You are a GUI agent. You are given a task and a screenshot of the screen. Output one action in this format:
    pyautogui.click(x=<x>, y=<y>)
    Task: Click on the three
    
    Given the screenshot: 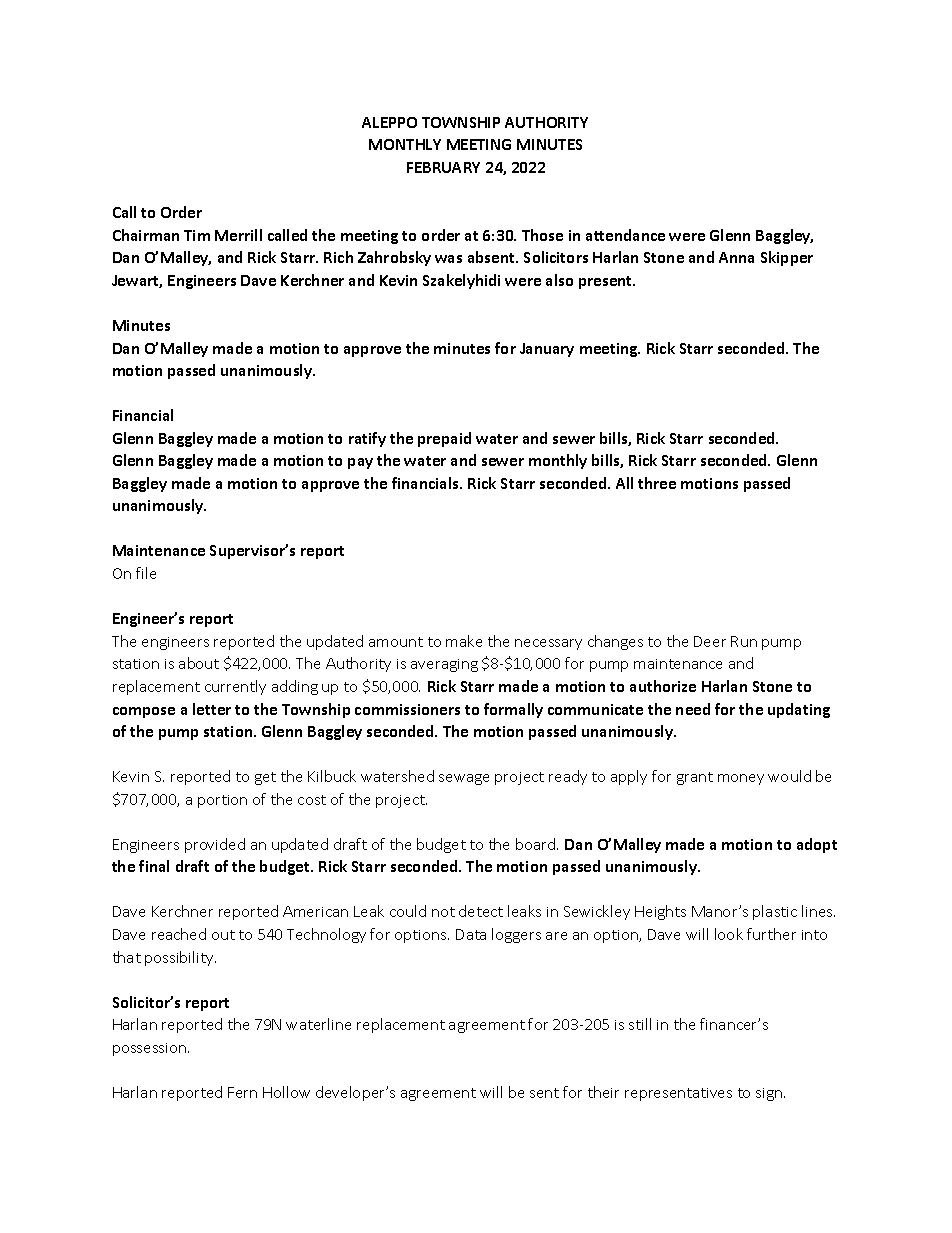 What is the action you would take?
    pyautogui.click(x=657, y=483)
